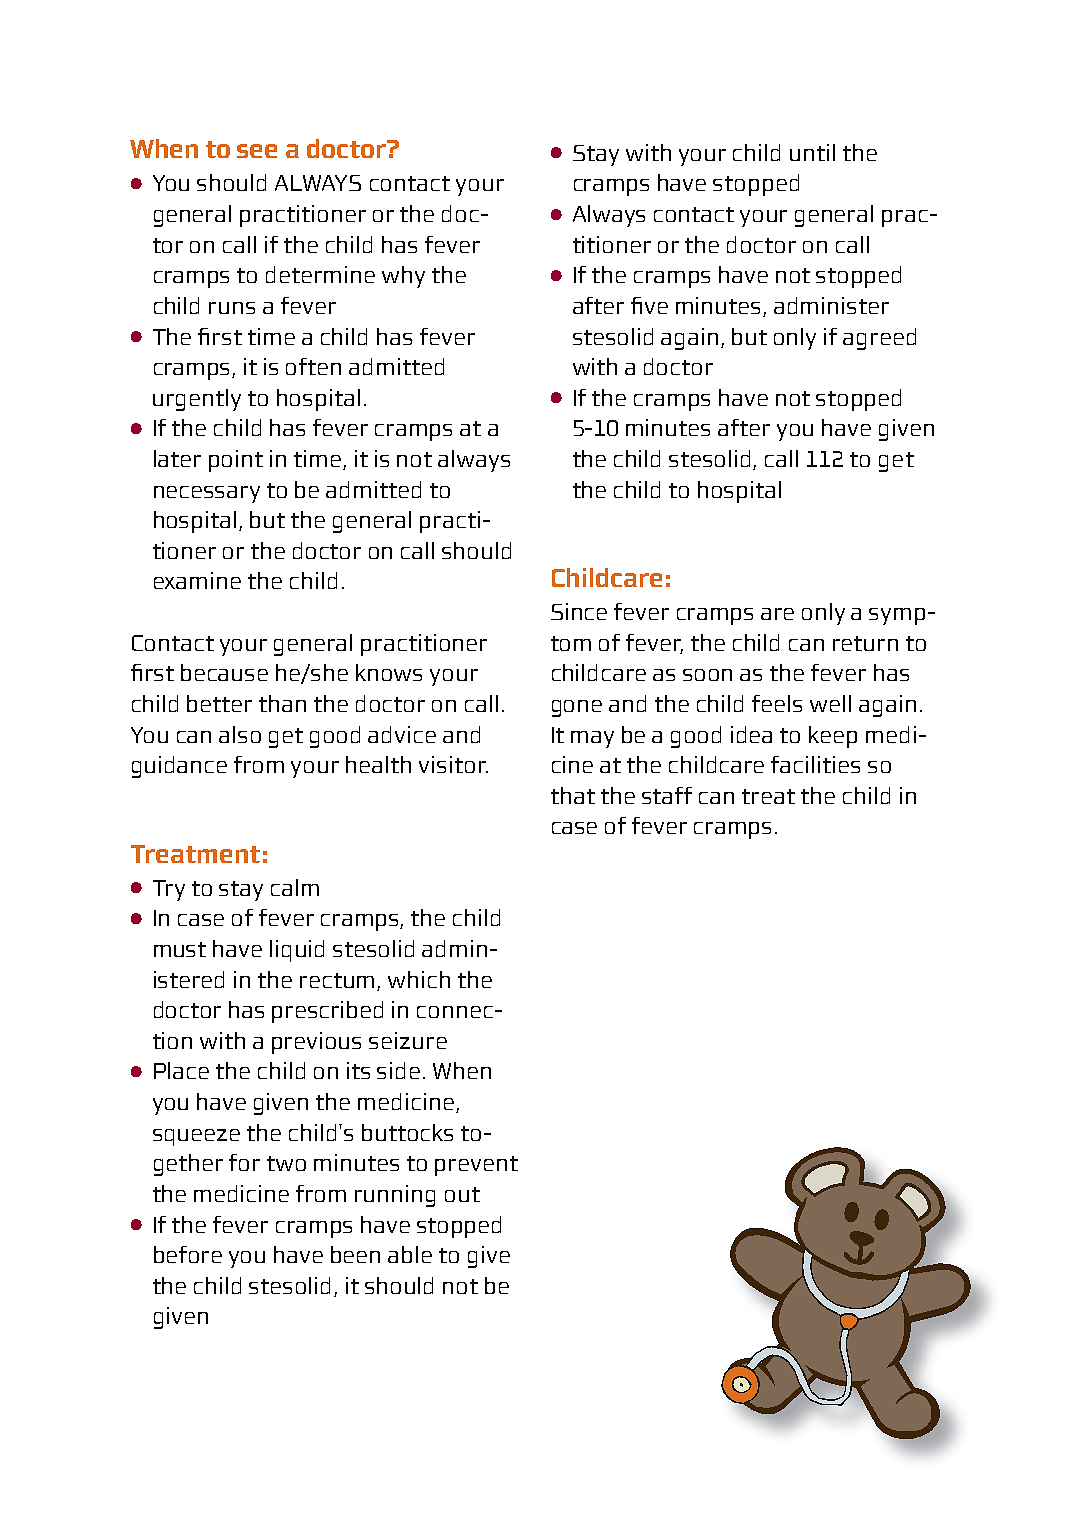 The image size is (1071, 1519). Describe the element at coordinates (579, 611) in the image. I see `Since` at that location.
